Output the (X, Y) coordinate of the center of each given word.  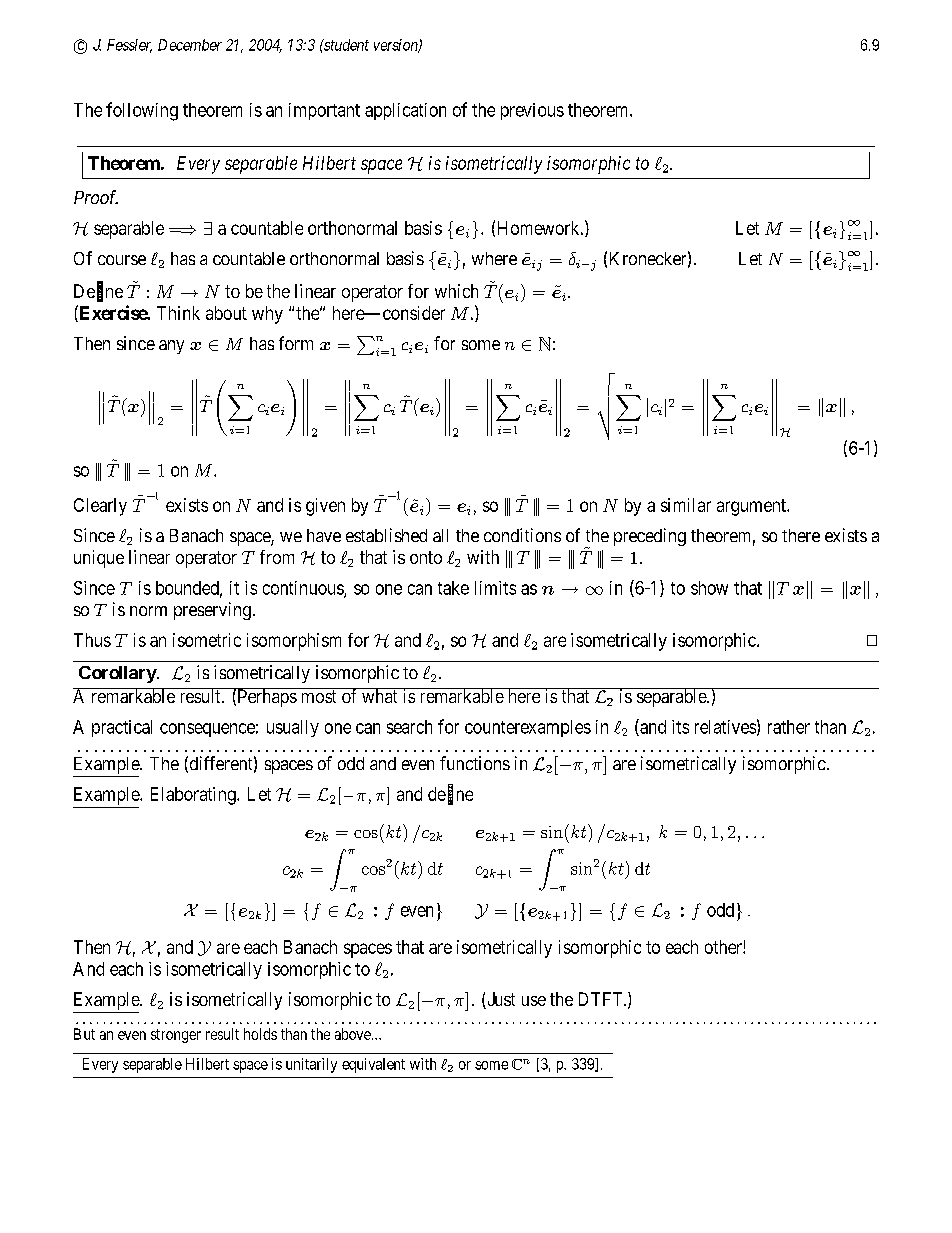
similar (686, 505)
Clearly (100, 507)
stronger (176, 1036)
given (325, 507)
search (409, 727)
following (142, 111)
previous (532, 111)
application (405, 111)
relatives (725, 727)
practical (122, 728)
